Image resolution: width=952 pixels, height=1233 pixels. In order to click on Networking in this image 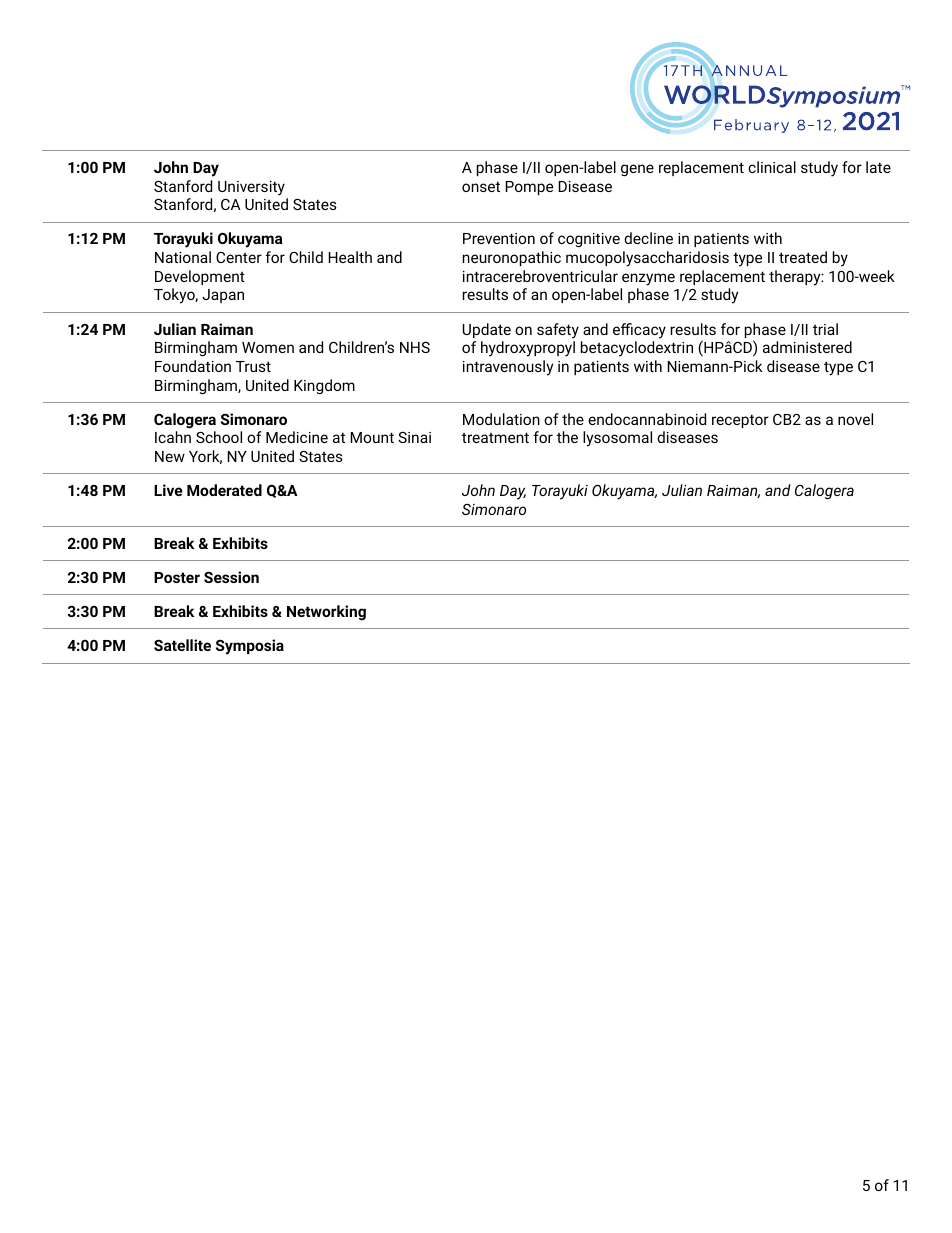, I will do `click(326, 613)`.
